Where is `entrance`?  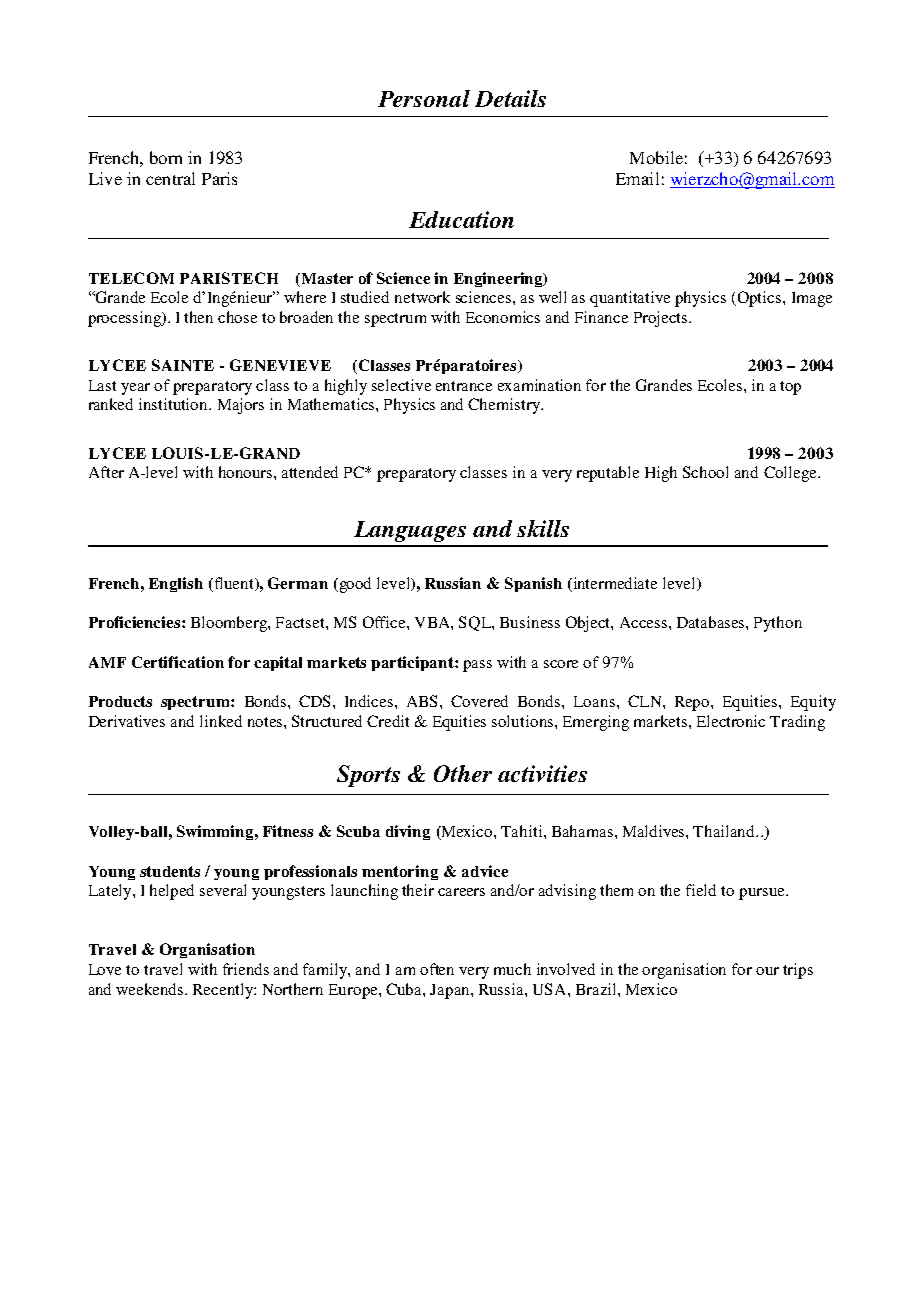
entrance is located at coordinates (464, 386).
